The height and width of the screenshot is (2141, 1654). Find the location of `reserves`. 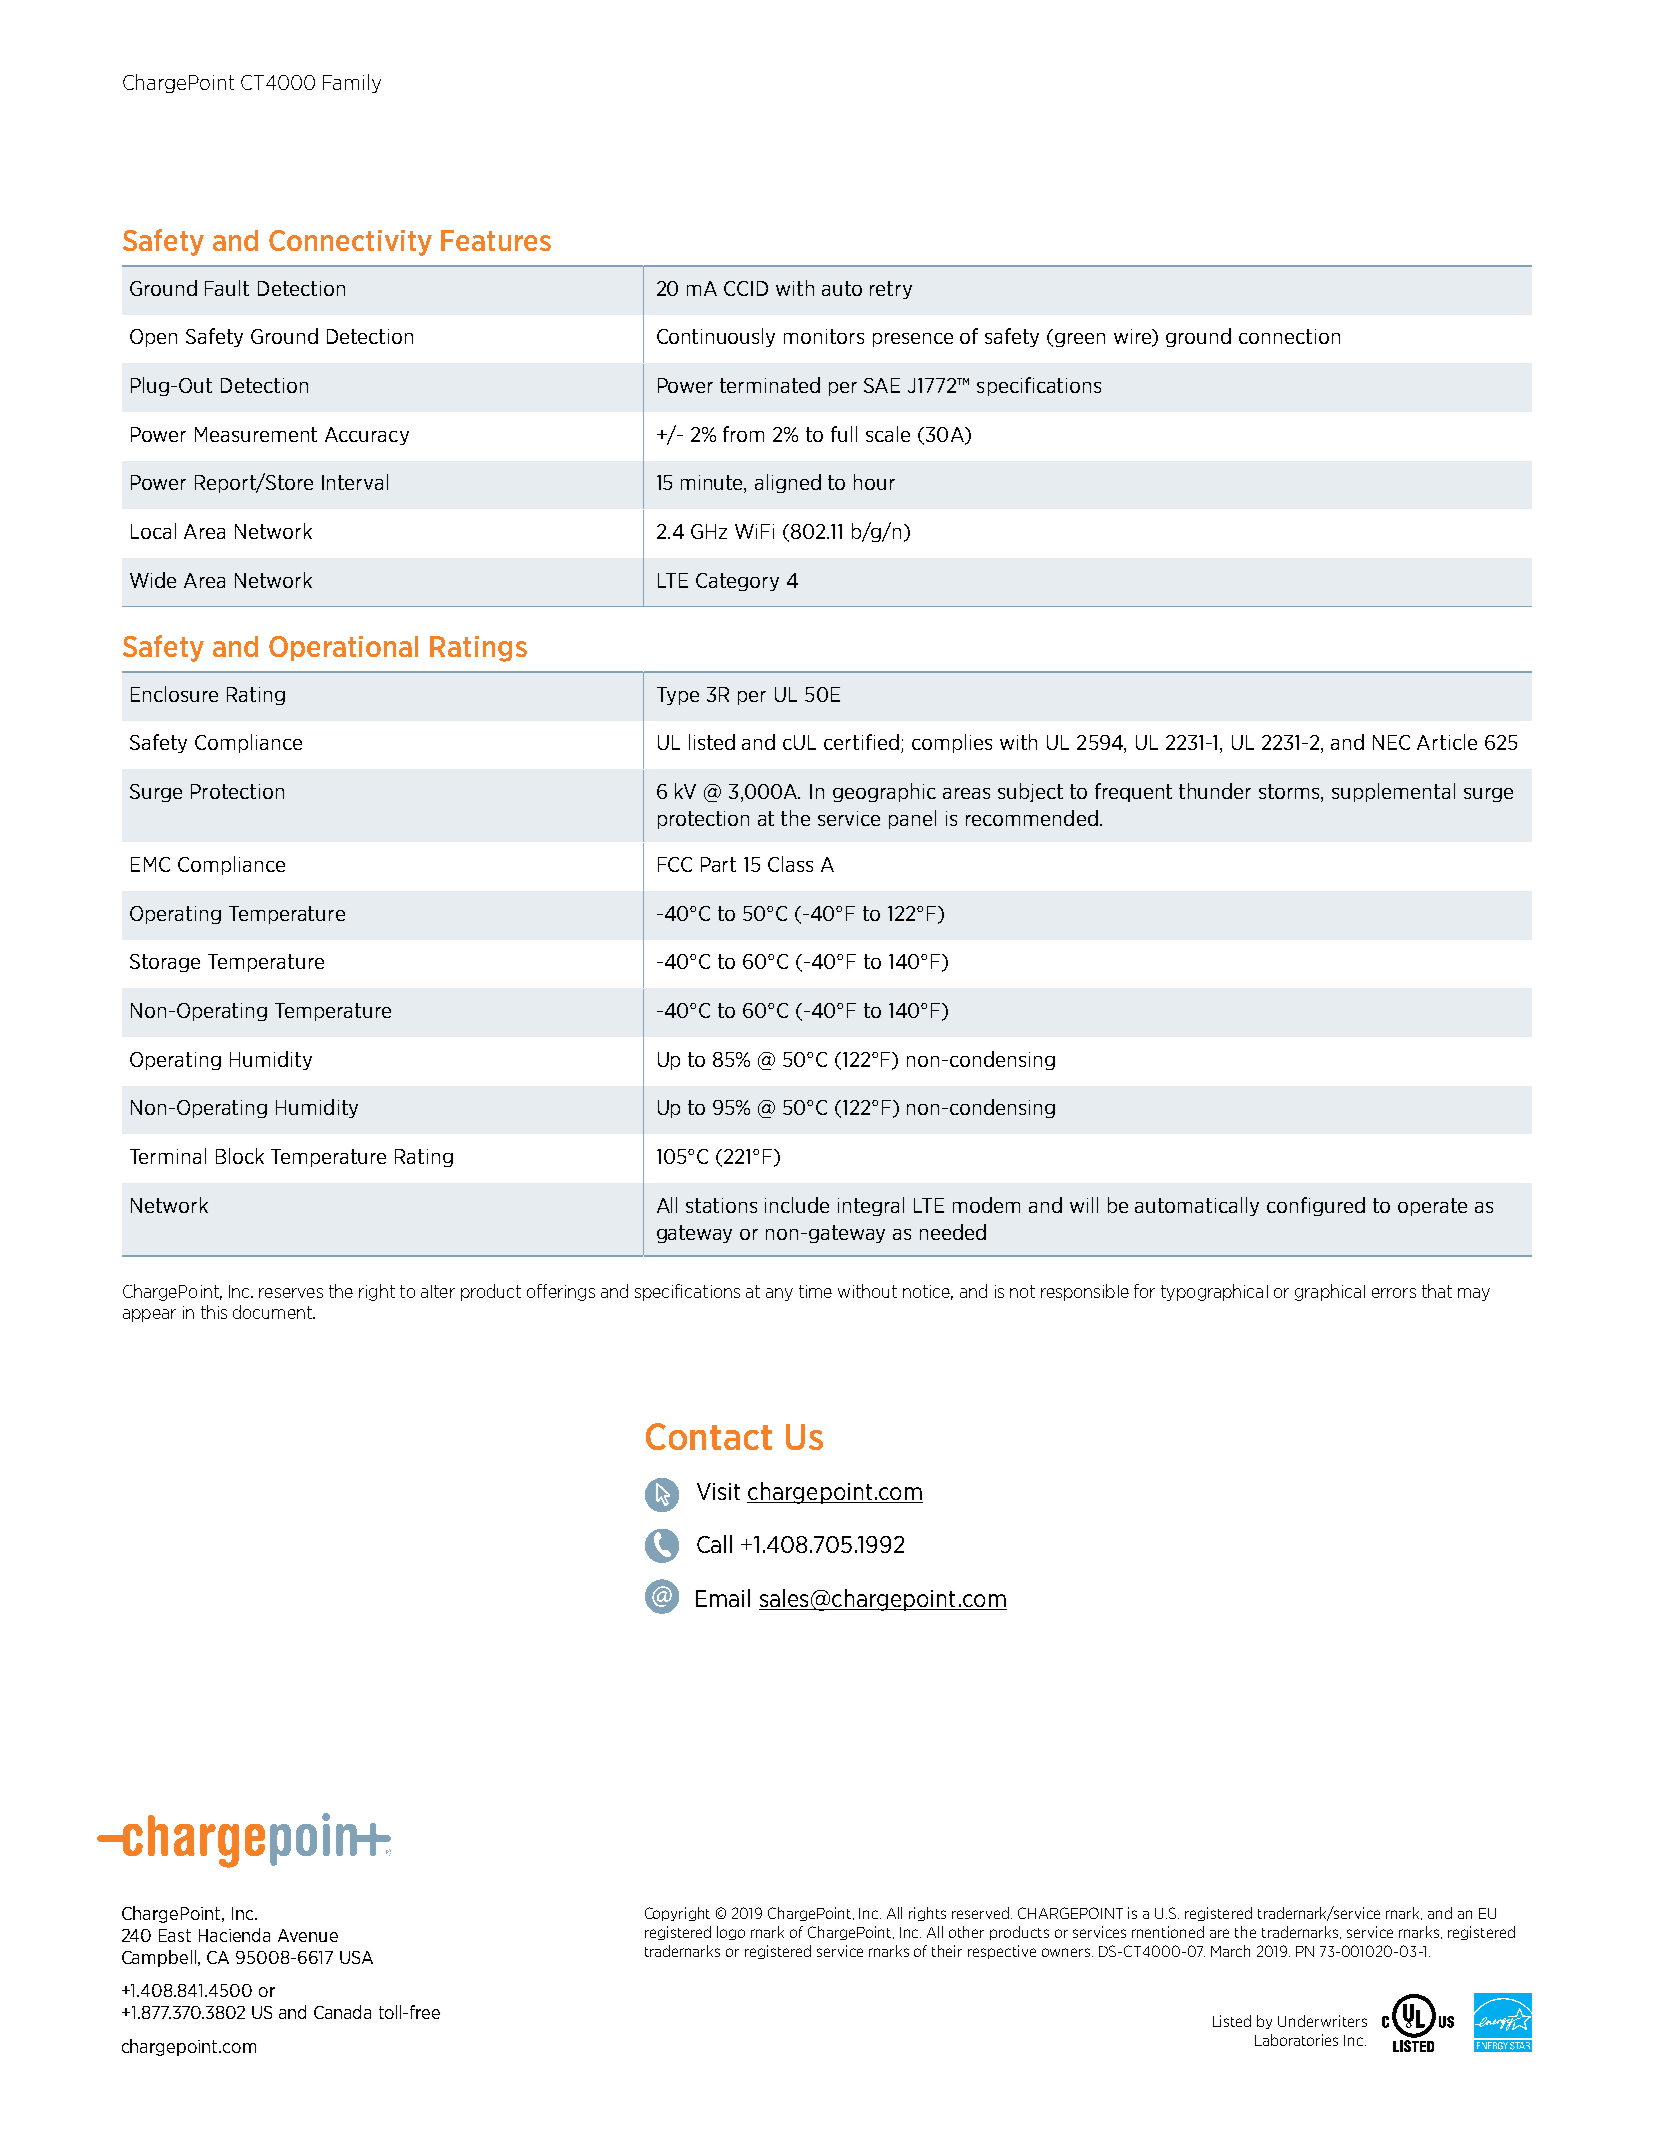

reserves is located at coordinates (291, 1293).
